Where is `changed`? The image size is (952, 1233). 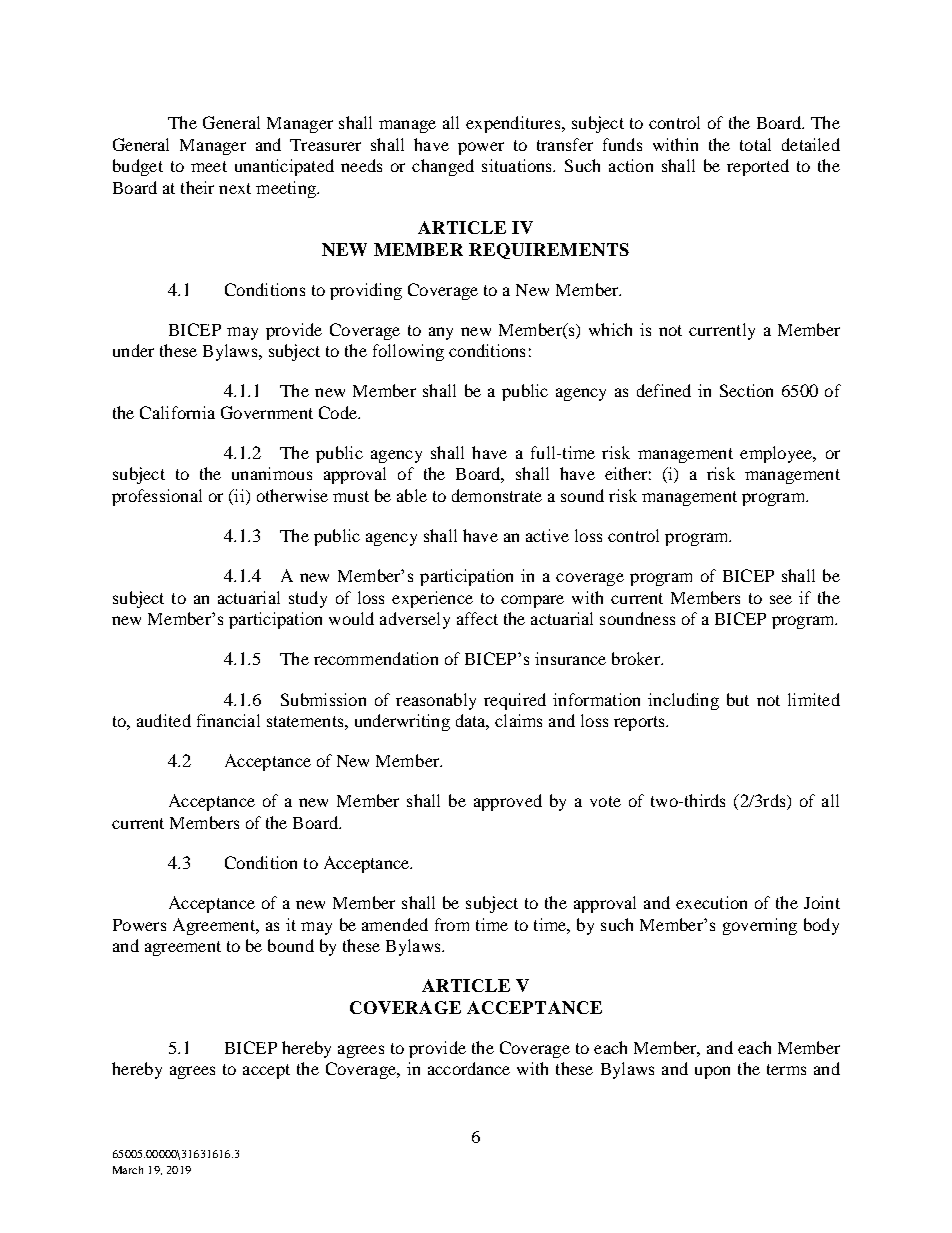 changed is located at coordinates (443, 167).
